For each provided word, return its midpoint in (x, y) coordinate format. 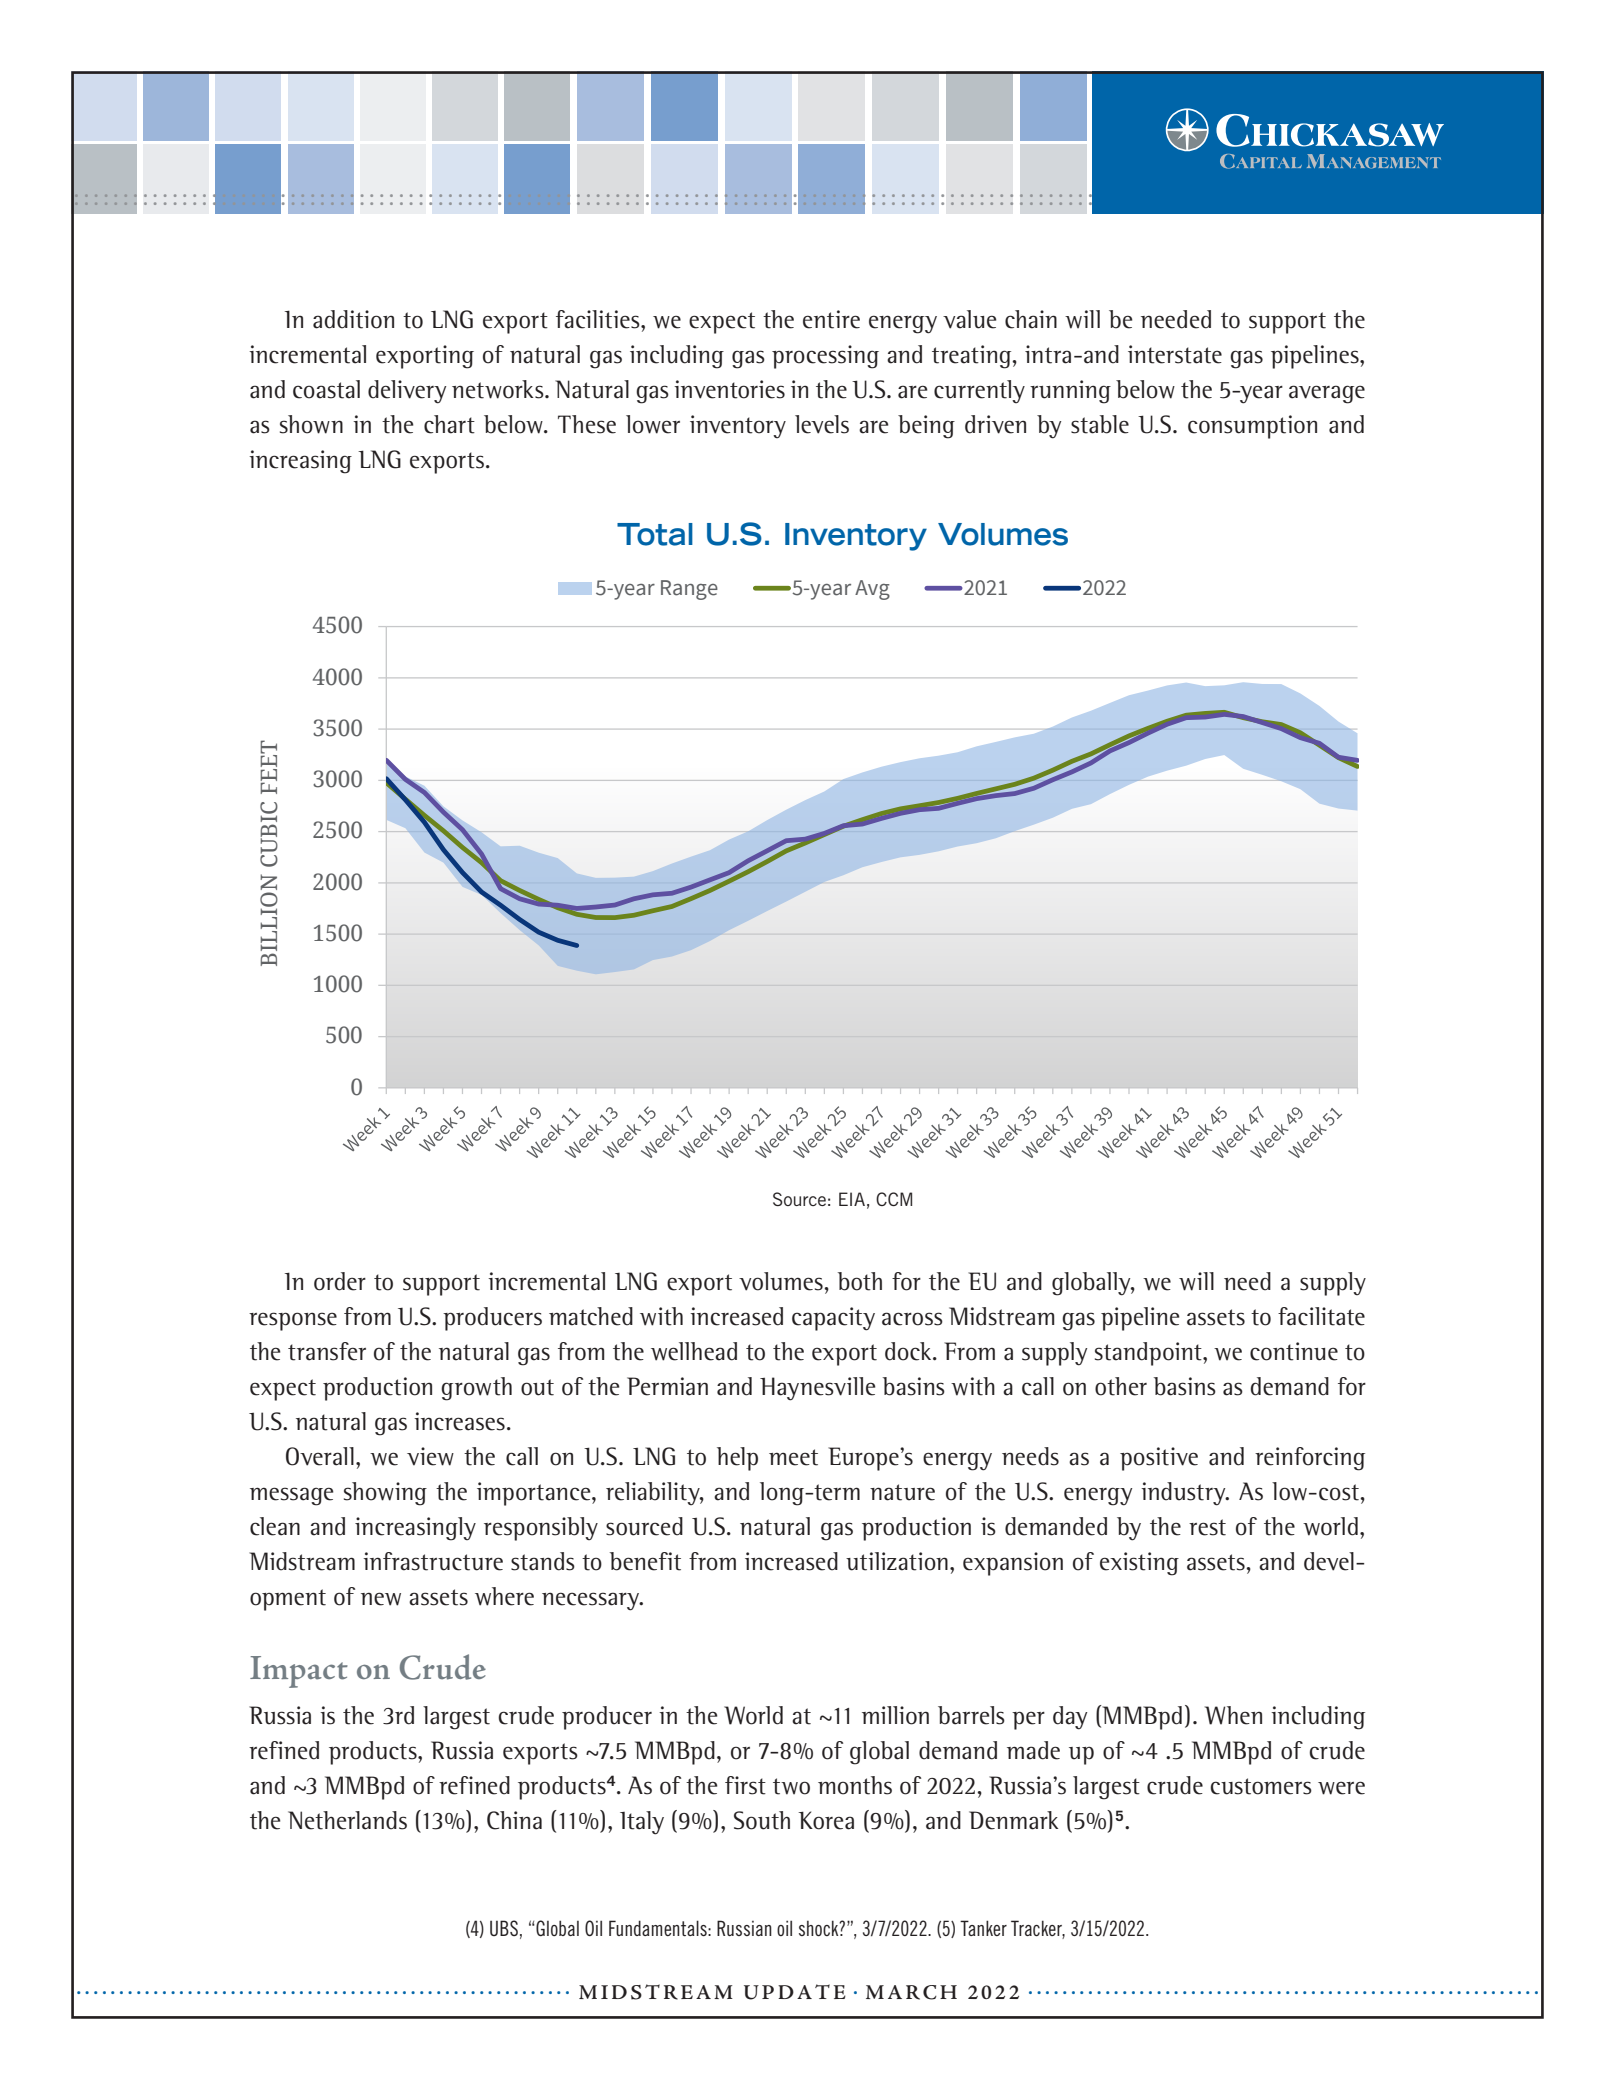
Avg (872, 590)
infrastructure (433, 1561)
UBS (504, 1928)
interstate (1175, 354)
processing (825, 357)
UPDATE (795, 1992)
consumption (1252, 427)
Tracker (1038, 1929)
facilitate (1321, 1316)
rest (1207, 1527)
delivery (407, 392)
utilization (897, 1561)
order (340, 1281)
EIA (852, 1199)
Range (689, 590)
